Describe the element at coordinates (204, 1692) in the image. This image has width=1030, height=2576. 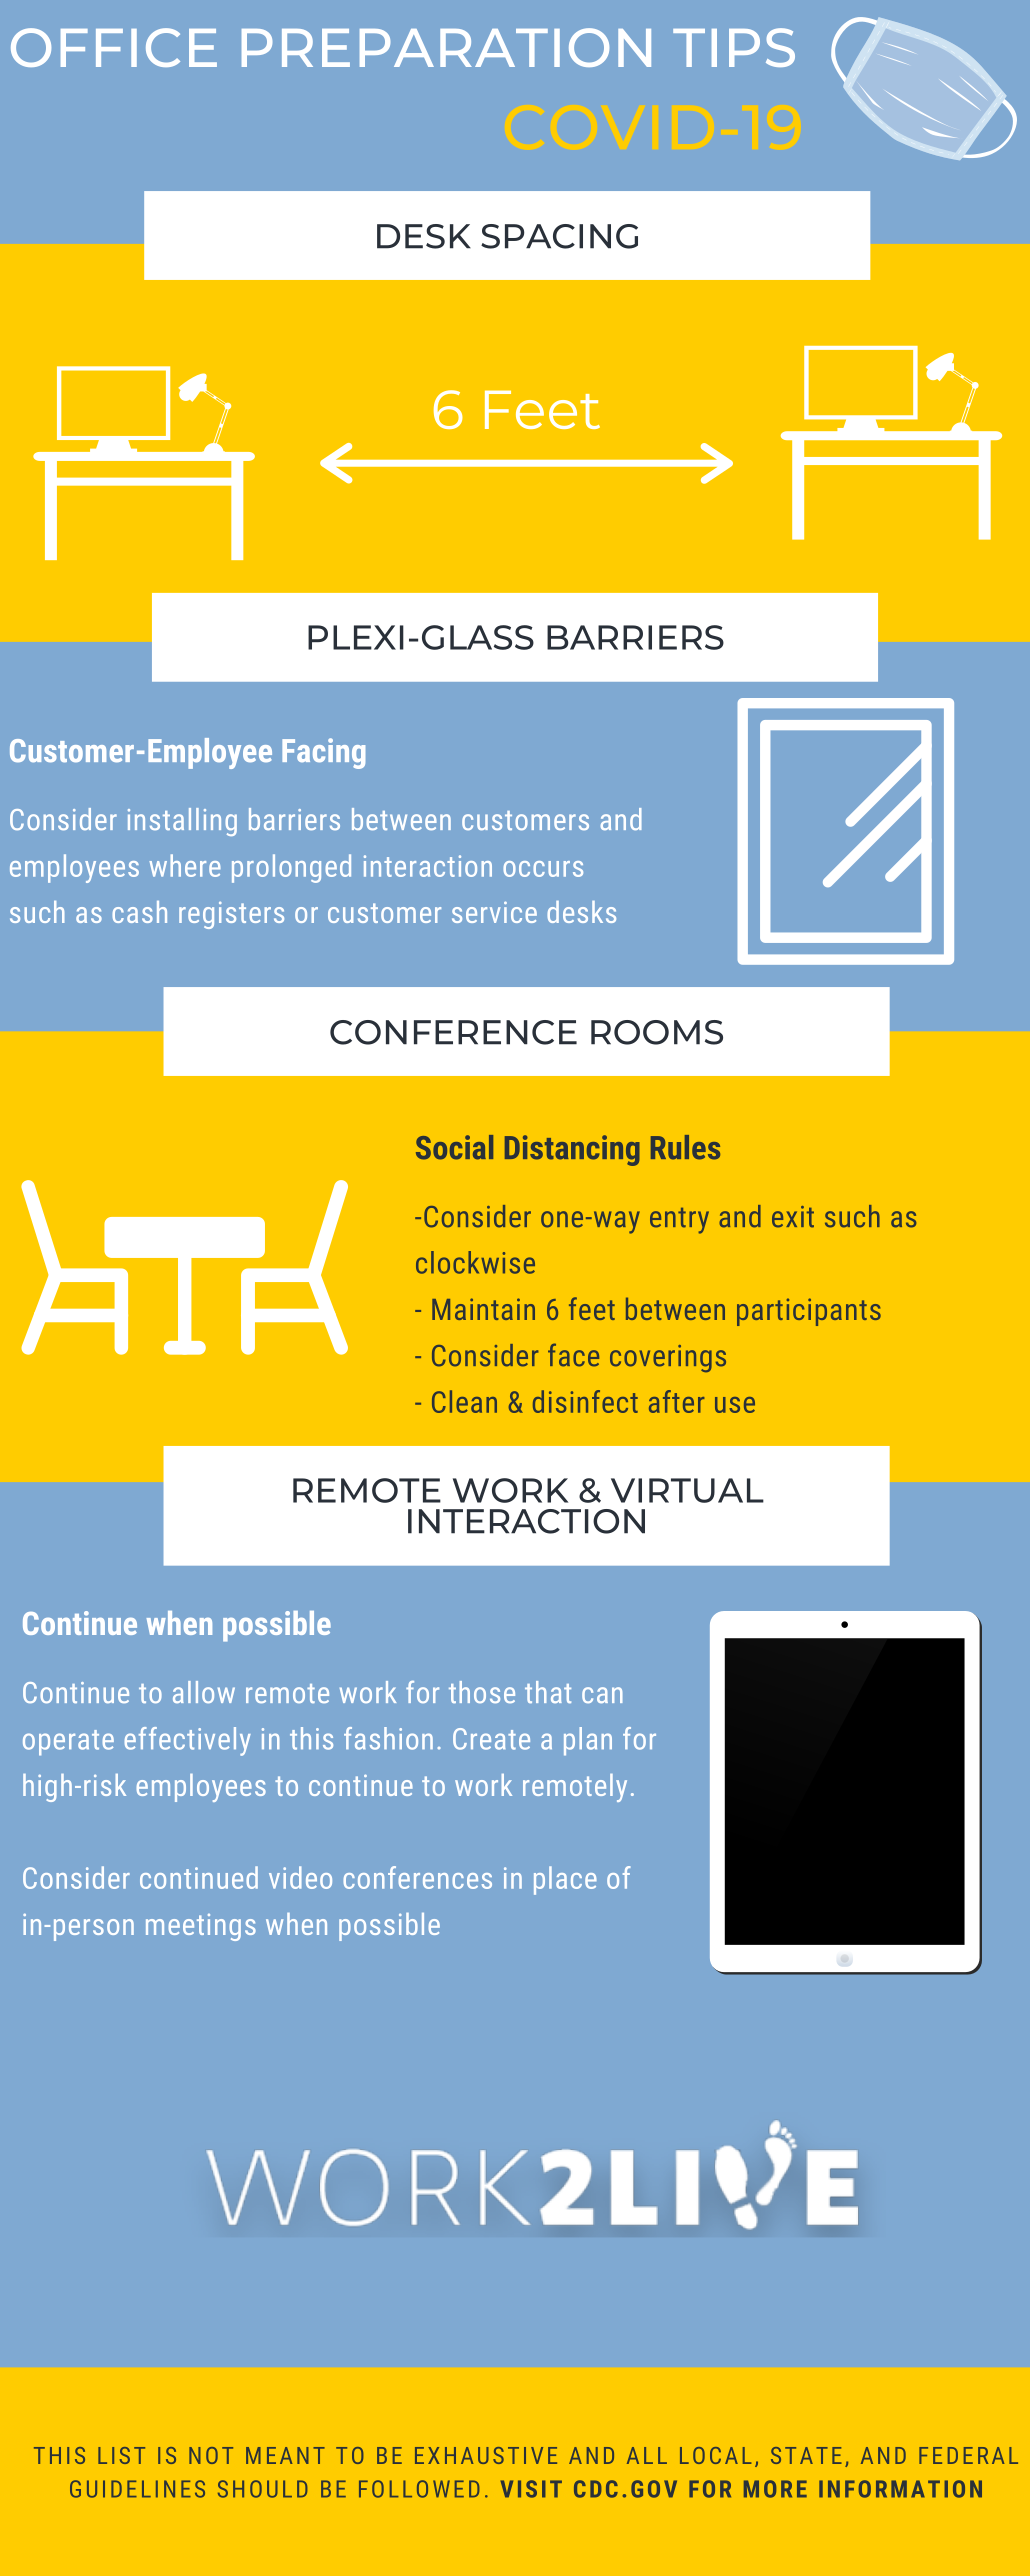
I see `allow` at that location.
